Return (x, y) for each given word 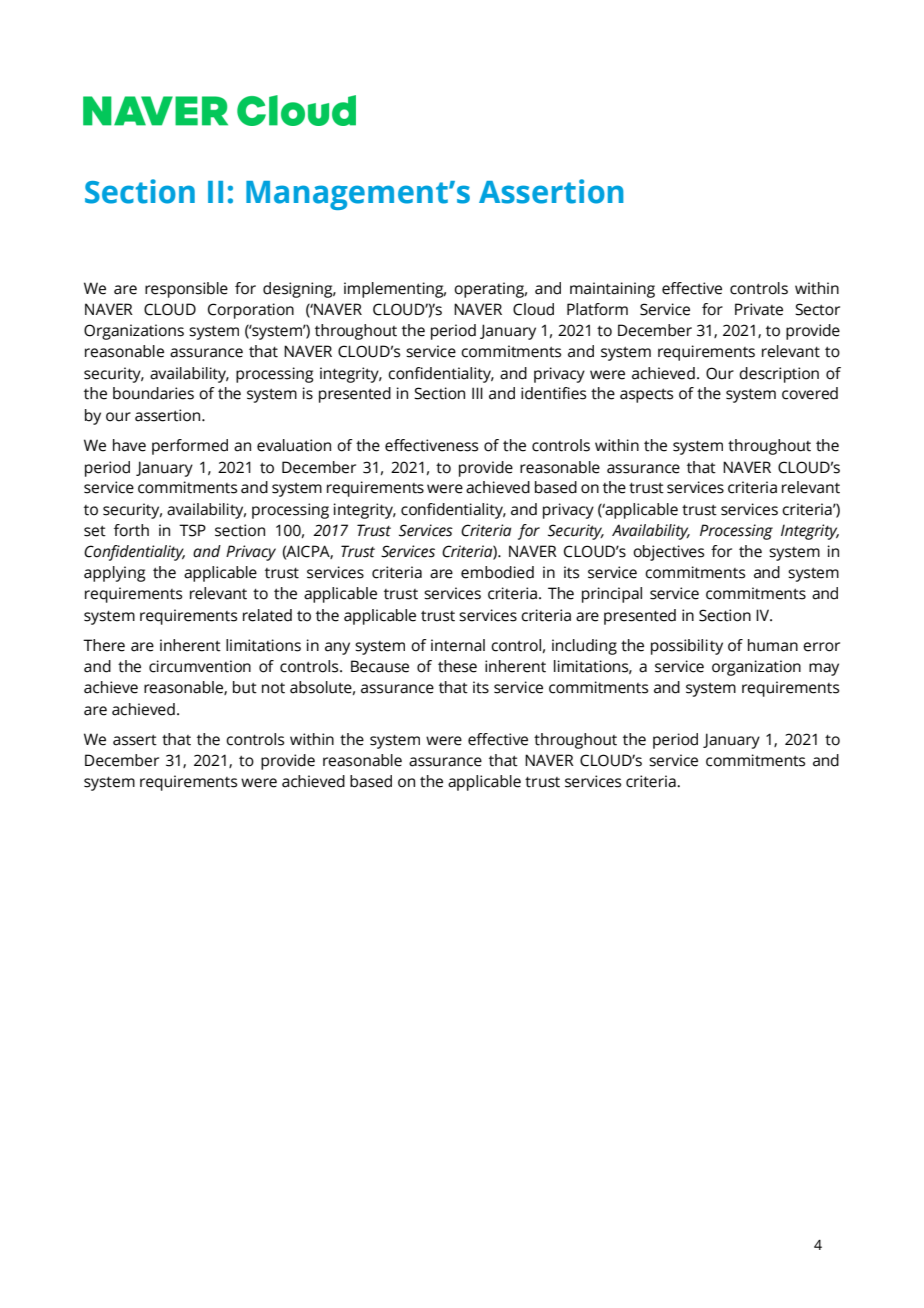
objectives (668, 553)
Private (759, 309)
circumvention (200, 666)
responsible (186, 290)
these (457, 666)
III (477, 393)
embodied (497, 572)
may (824, 669)
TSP (192, 530)
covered (810, 393)
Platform (597, 309)
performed (190, 447)
